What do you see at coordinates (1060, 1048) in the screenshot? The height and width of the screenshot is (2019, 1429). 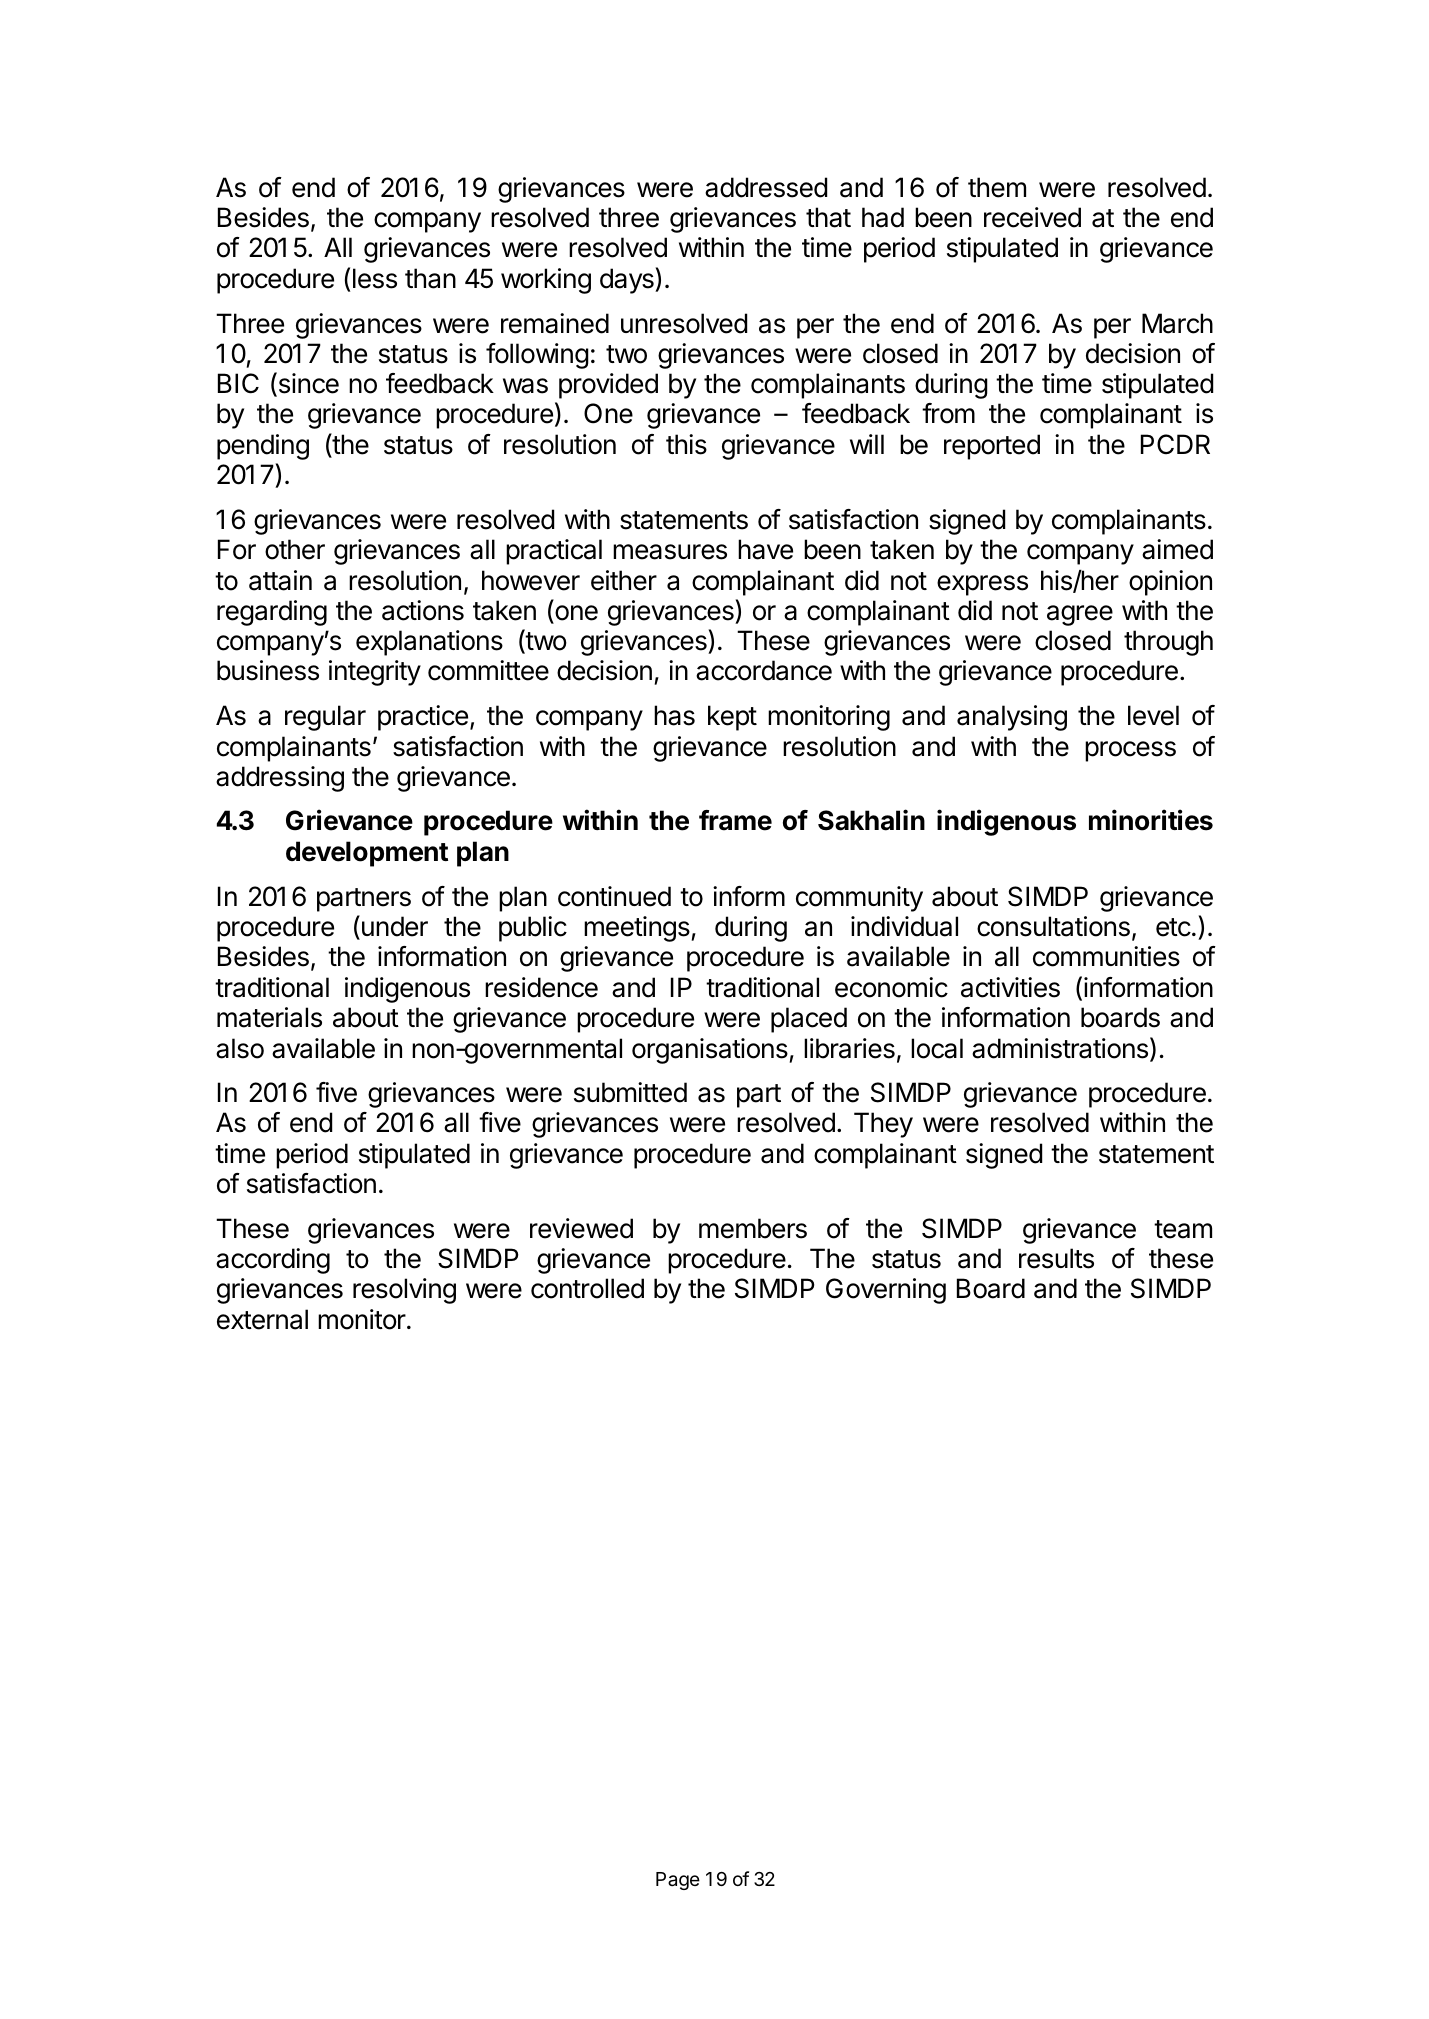 I see `administrations` at bounding box center [1060, 1048].
